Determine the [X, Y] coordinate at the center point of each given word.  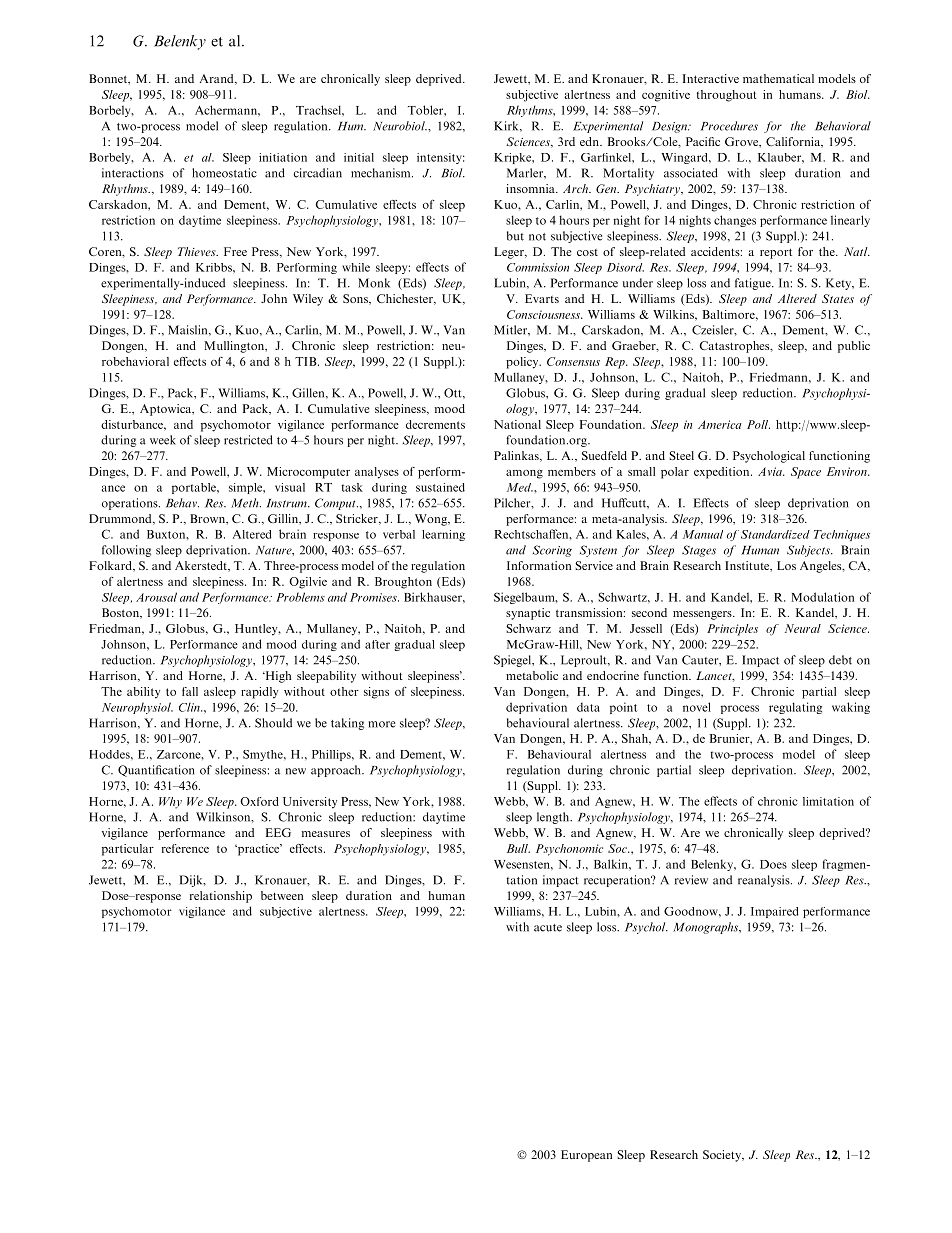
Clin [190, 707]
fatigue [754, 284]
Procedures [729, 126]
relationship [221, 897]
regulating [795, 708]
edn [590, 141]
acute [548, 928]
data [588, 707]
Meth [246, 503]
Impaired [775, 912]
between [282, 895]
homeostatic [224, 173]
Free [235, 251]
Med [520, 487]
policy [523, 363]
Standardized [775, 534]
